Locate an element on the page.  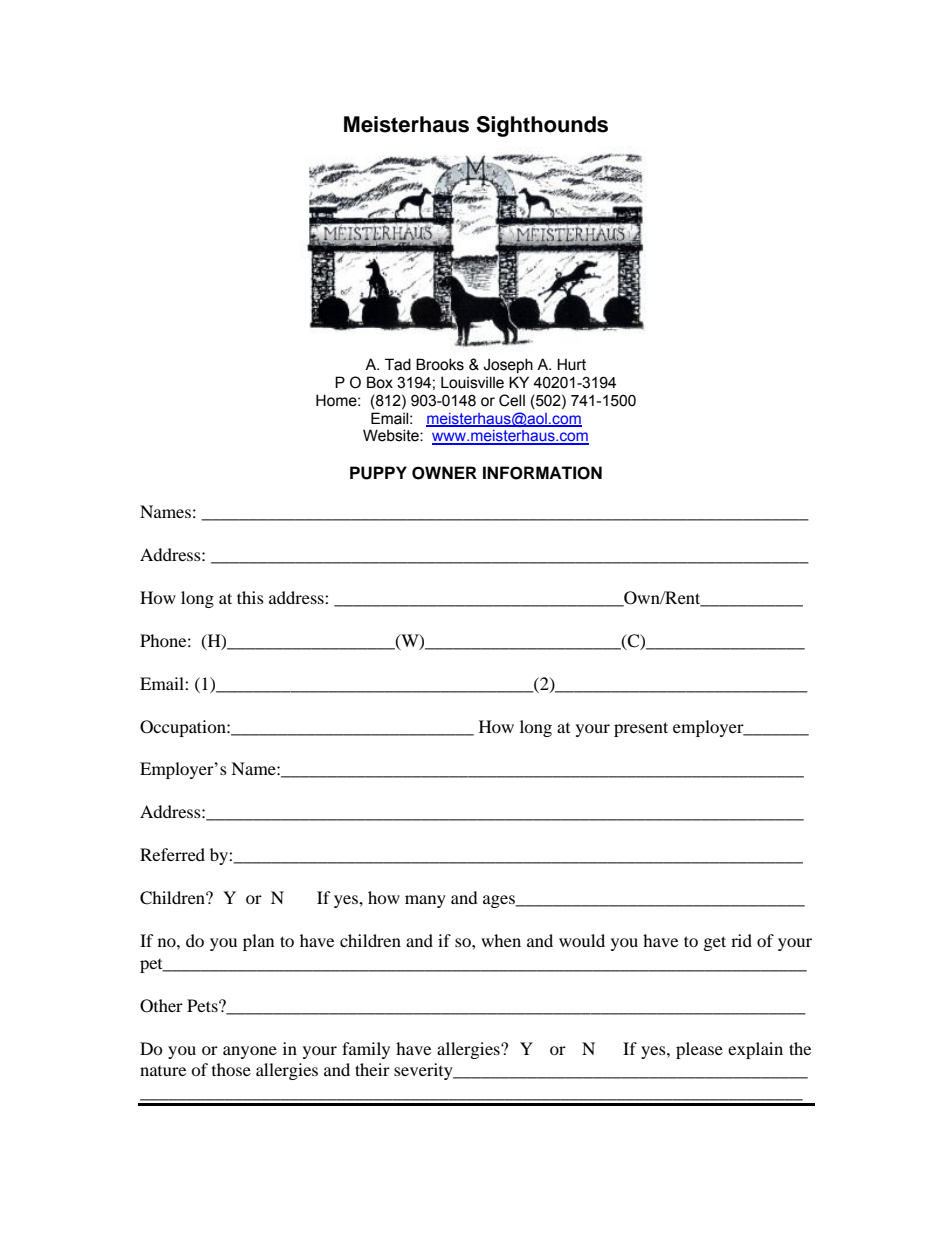
many is located at coordinates (425, 901).
